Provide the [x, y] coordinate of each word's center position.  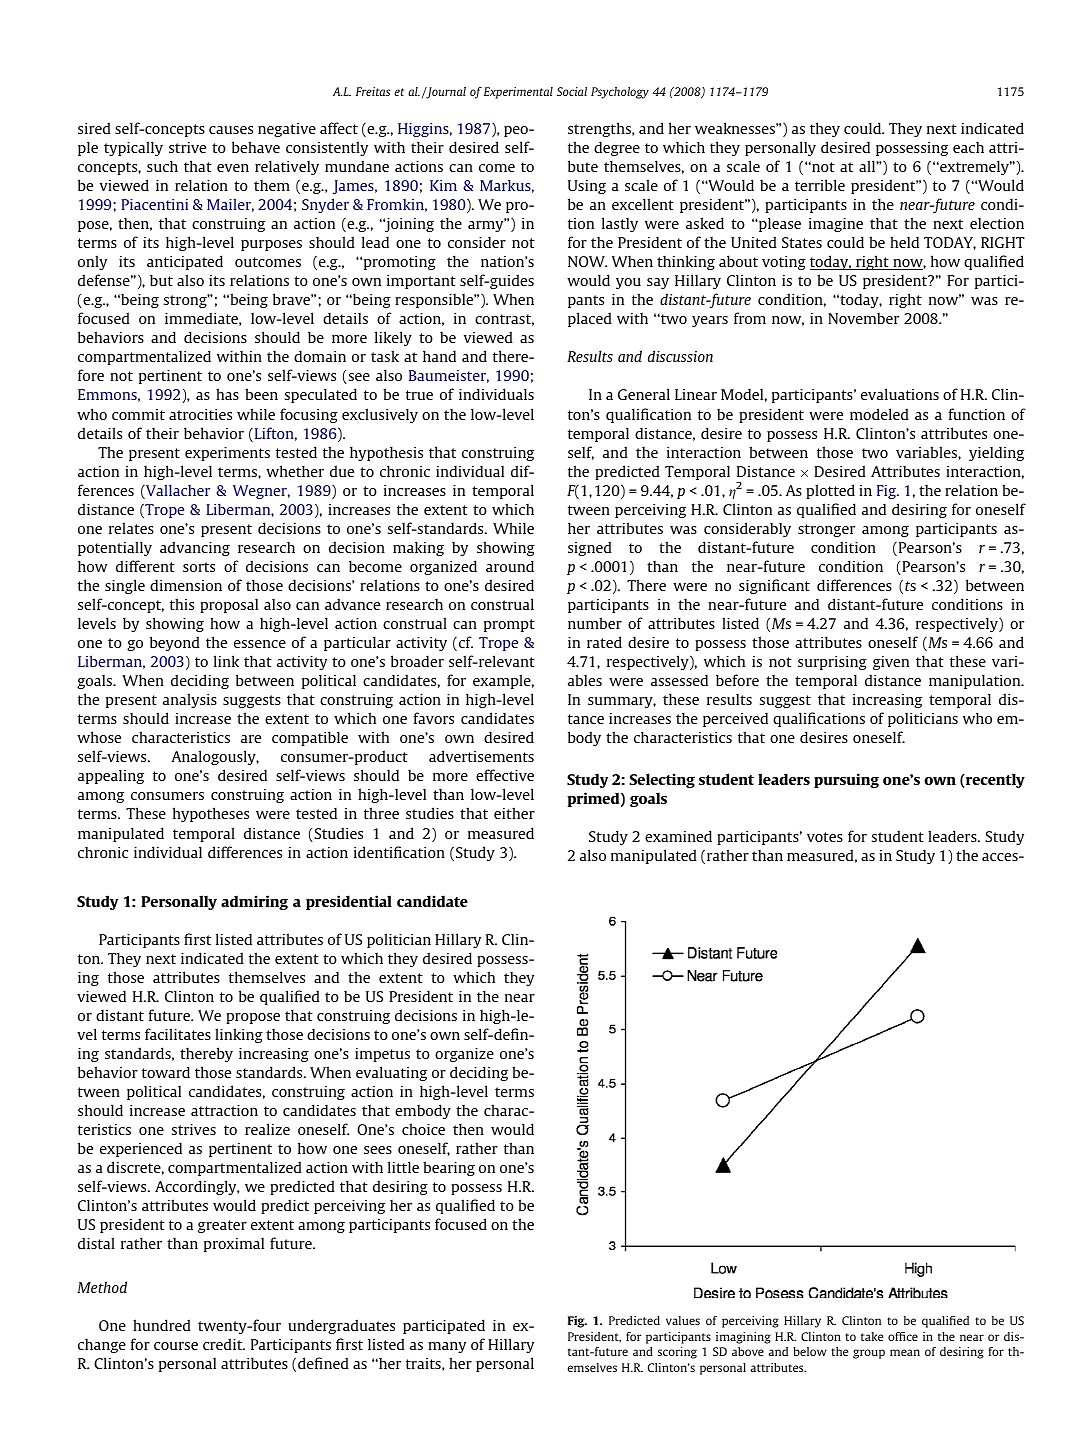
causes [231, 130]
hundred [162, 1325]
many [447, 1347]
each [968, 147]
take [872, 1336]
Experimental [518, 93]
